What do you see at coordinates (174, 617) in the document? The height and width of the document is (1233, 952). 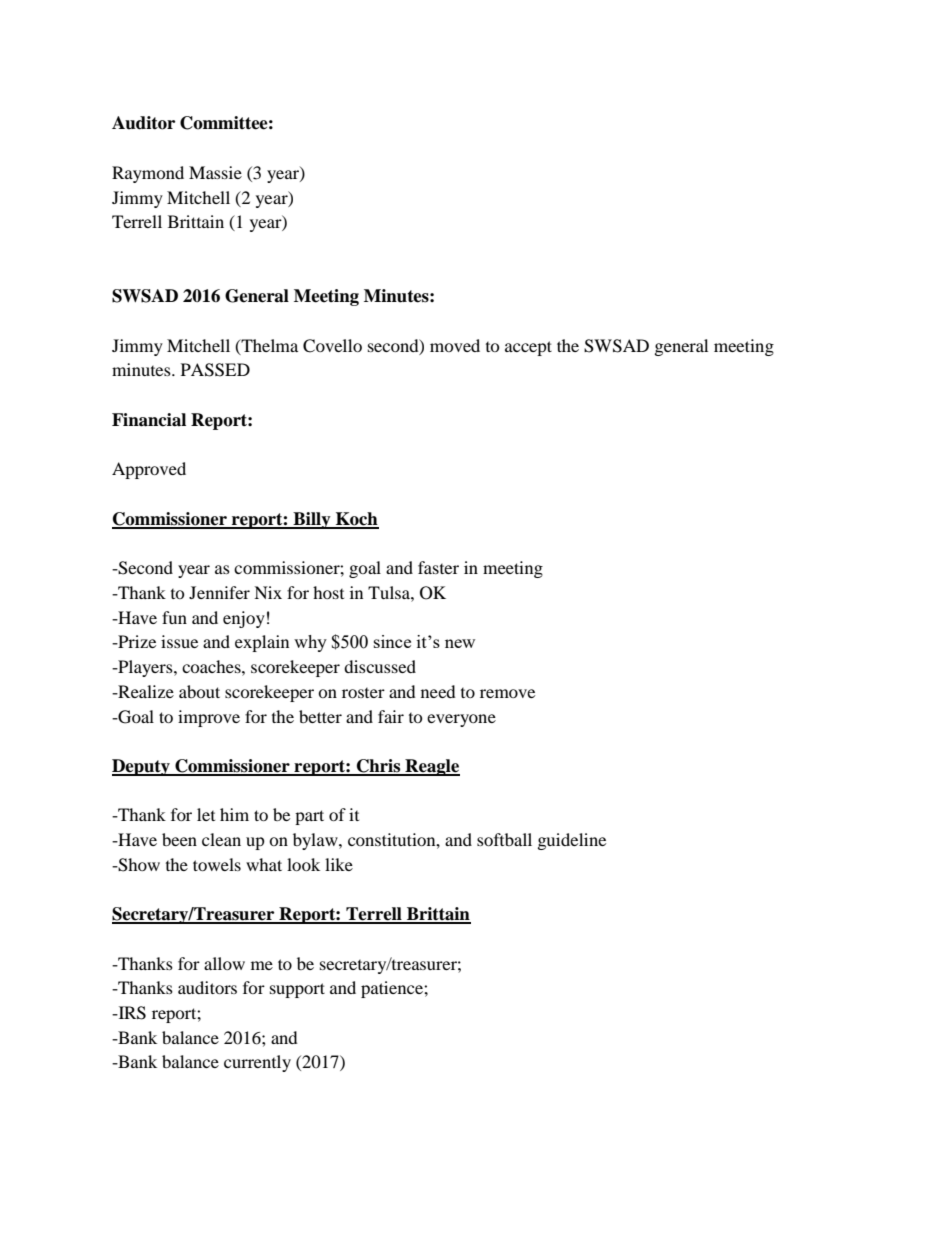 I see `fun` at bounding box center [174, 617].
